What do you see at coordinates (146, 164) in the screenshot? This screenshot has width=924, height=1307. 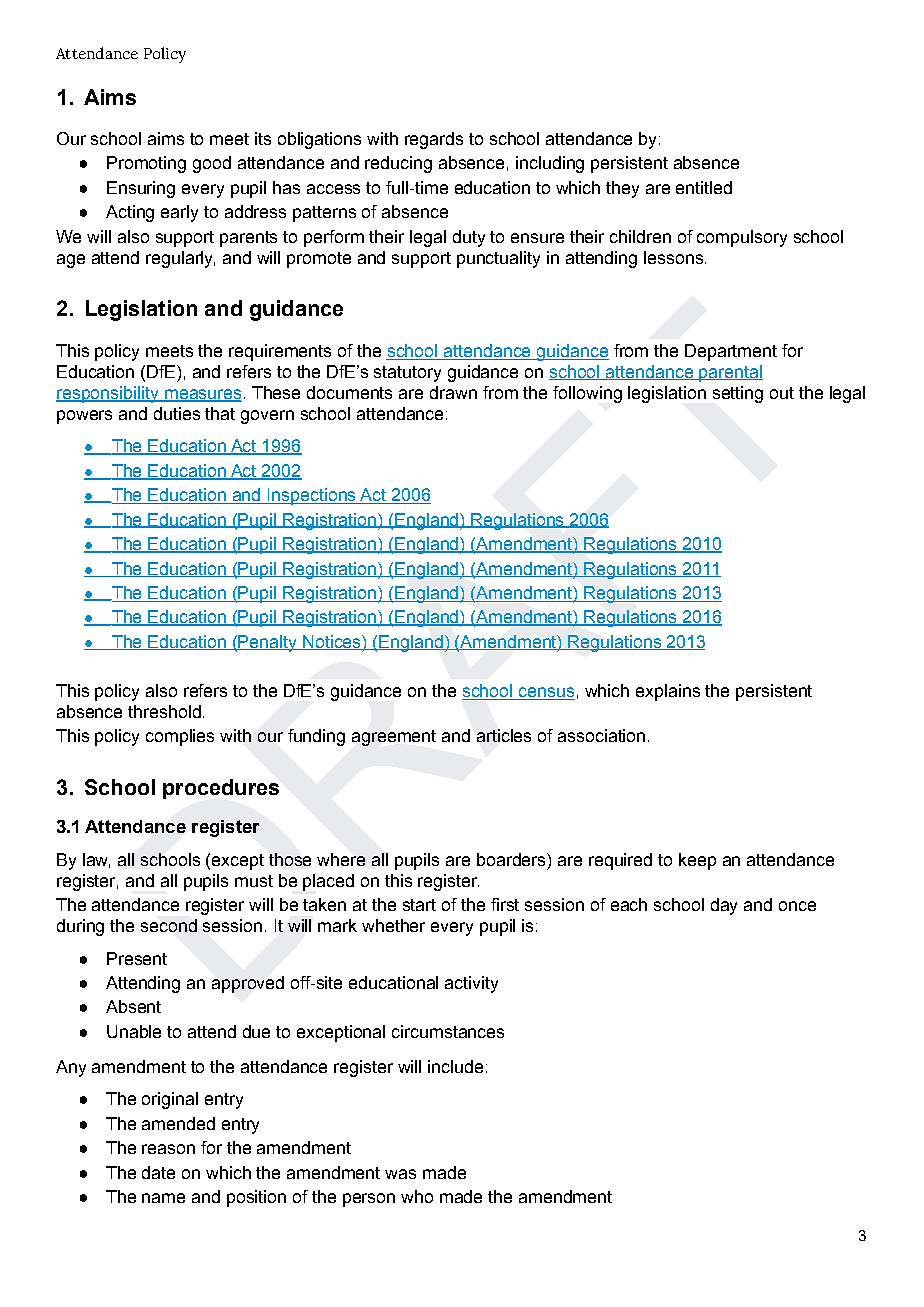 I see `Promoting` at bounding box center [146, 164].
